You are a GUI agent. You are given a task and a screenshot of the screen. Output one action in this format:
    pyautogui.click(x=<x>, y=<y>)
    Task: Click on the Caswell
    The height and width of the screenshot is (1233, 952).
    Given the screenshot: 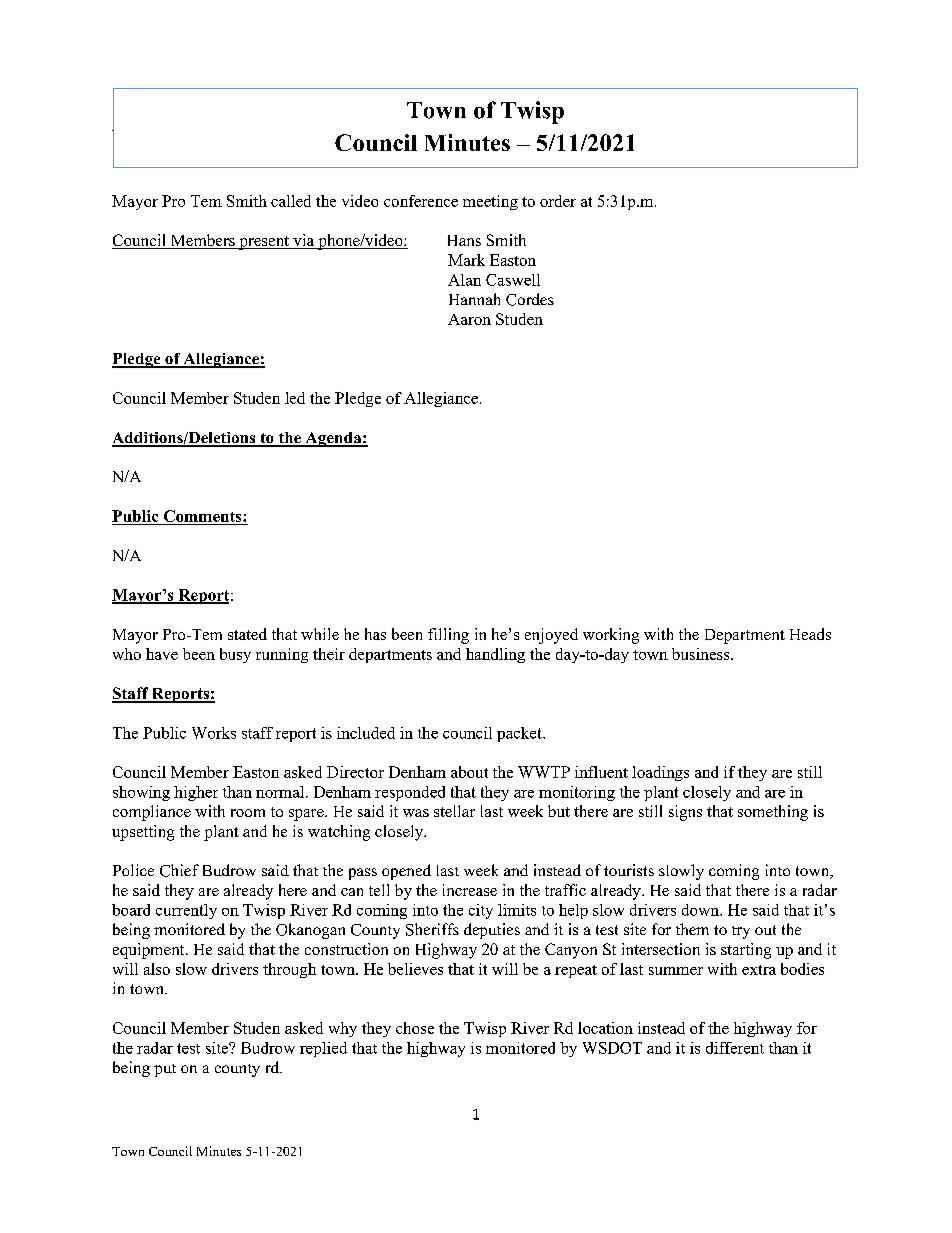 What is the action you would take?
    pyautogui.click(x=513, y=280)
